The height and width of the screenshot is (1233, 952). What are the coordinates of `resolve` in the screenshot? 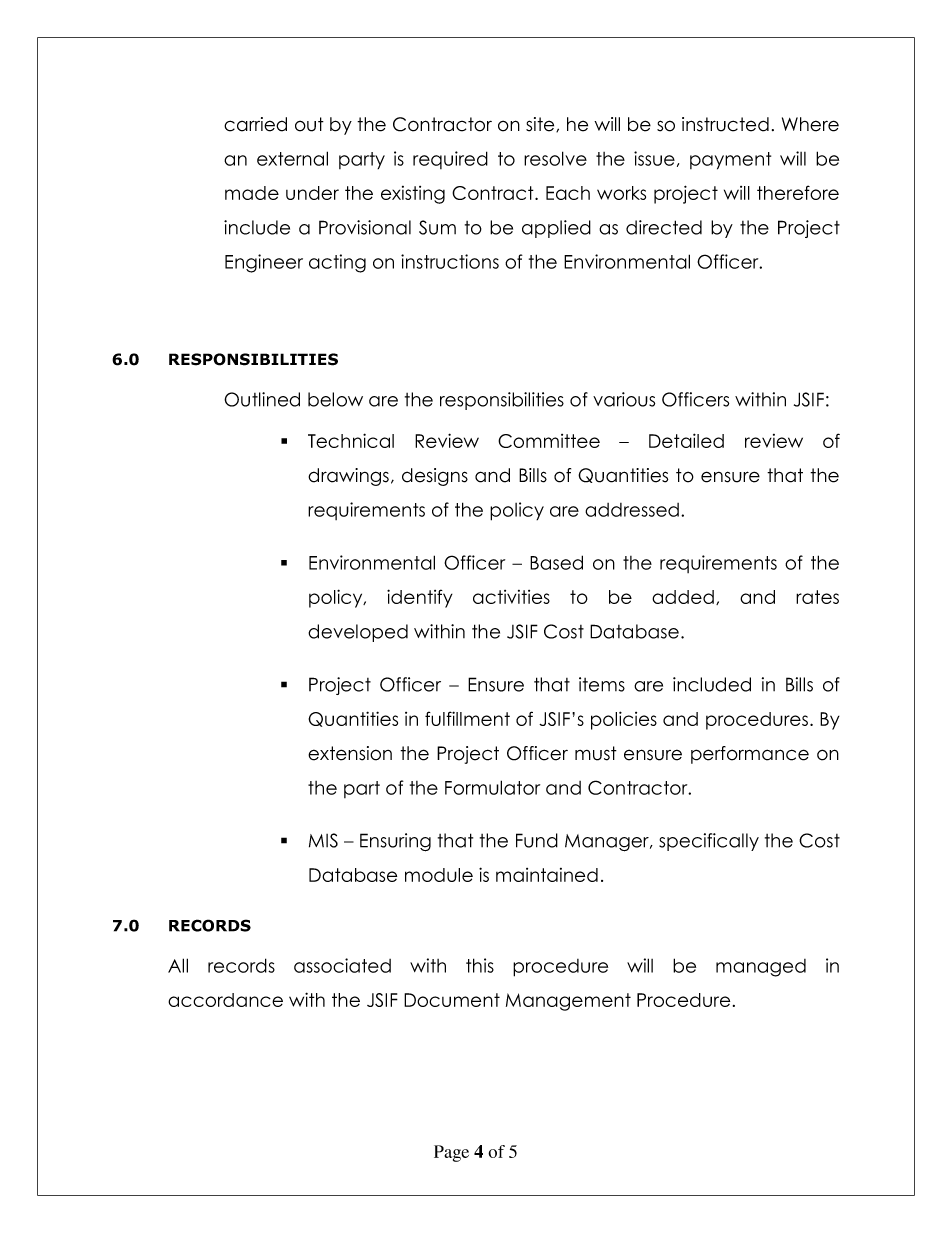 It's located at (555, 158).
